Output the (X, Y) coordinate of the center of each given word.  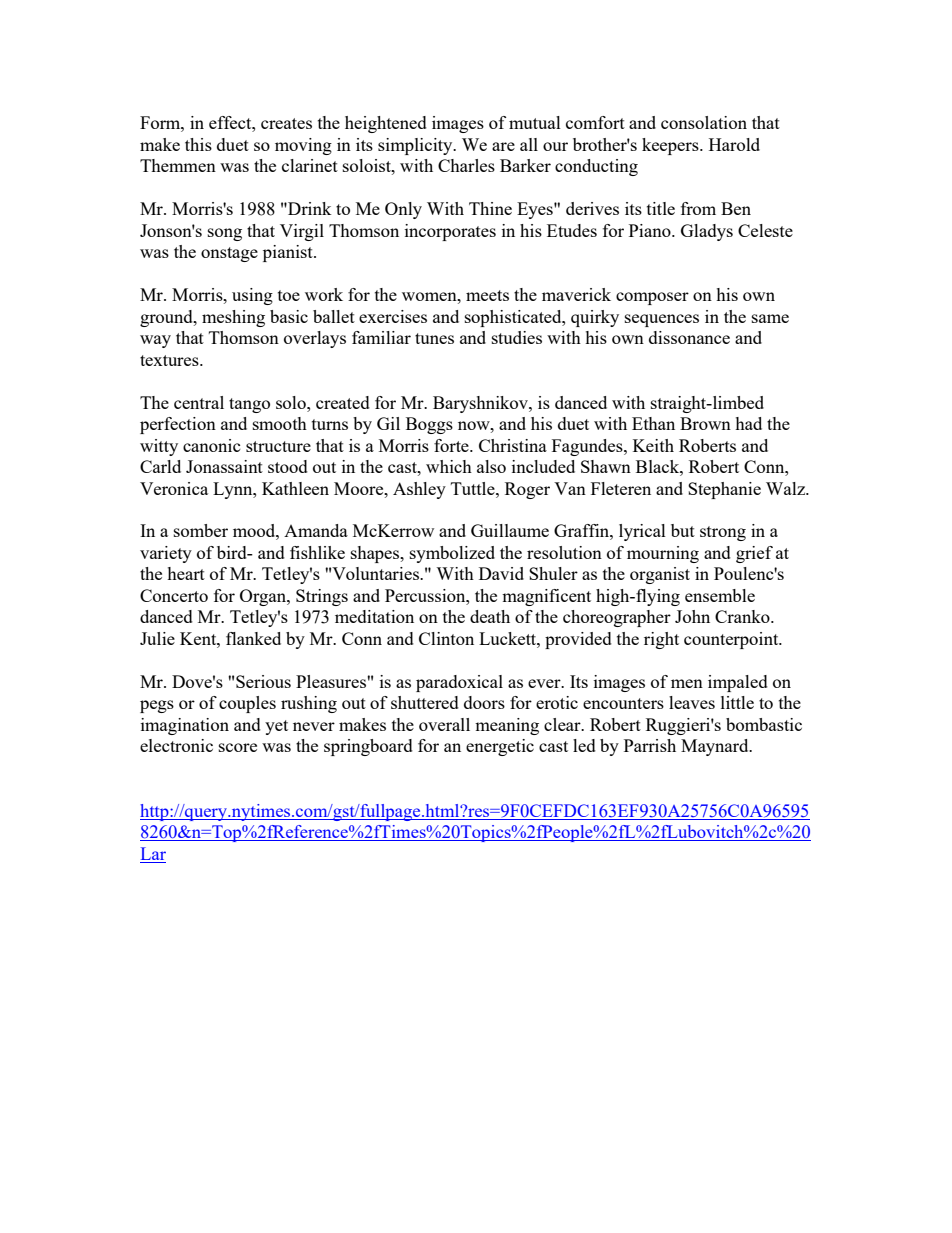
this (198, 144)
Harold (734, 144)
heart (186, 573)
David (501, 573)
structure (278, 446)
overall (444, 724)
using (252, 296)
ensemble (720, 595)
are (503, 146)
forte (452, 445)
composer (652, 298)
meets (487, 295)
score (238, 747)
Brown (705, 423)
